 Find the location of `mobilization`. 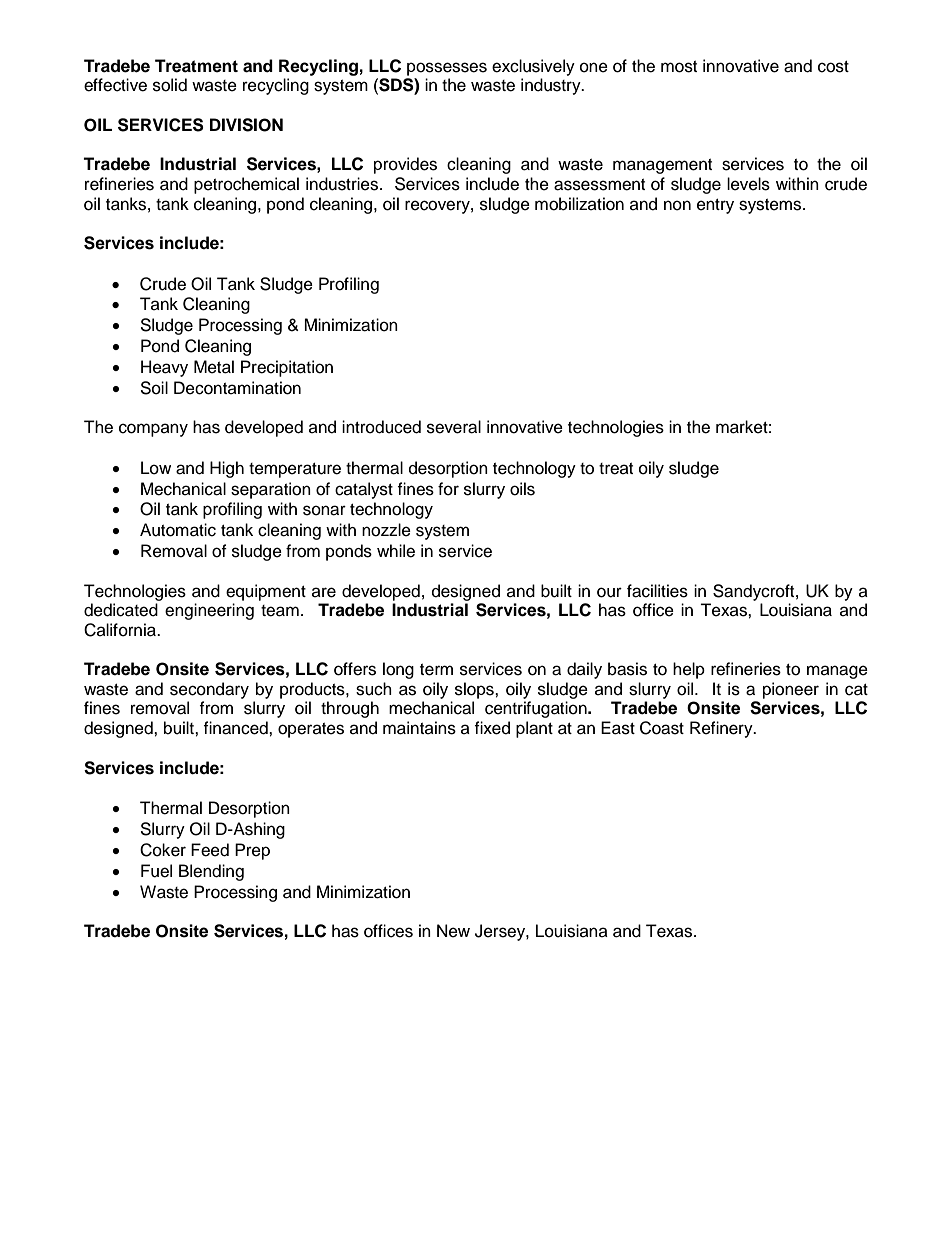

mobilization is located at coordinates (579, 204).
